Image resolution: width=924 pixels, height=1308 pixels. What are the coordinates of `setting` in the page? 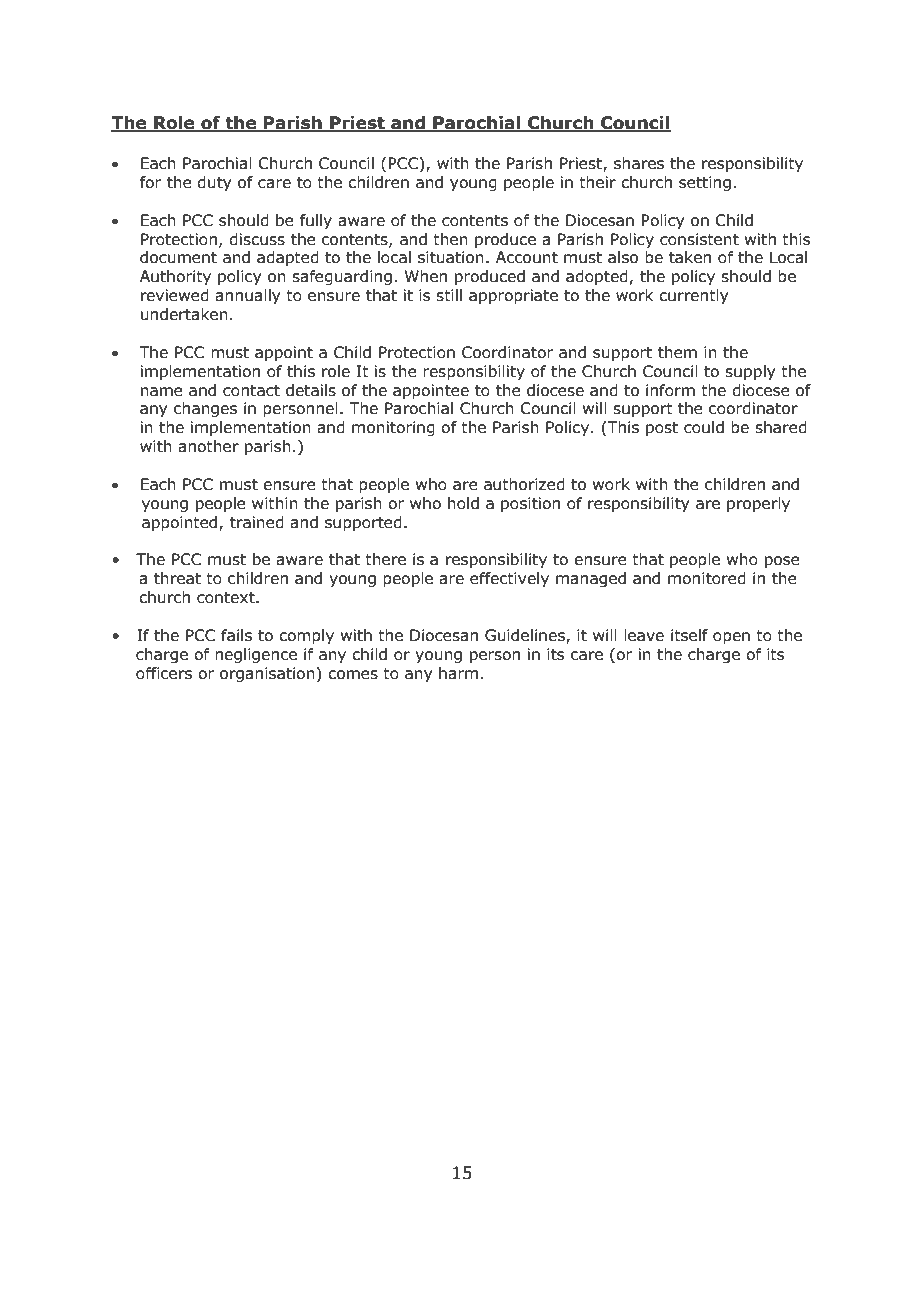 It's located at (705, 183).
